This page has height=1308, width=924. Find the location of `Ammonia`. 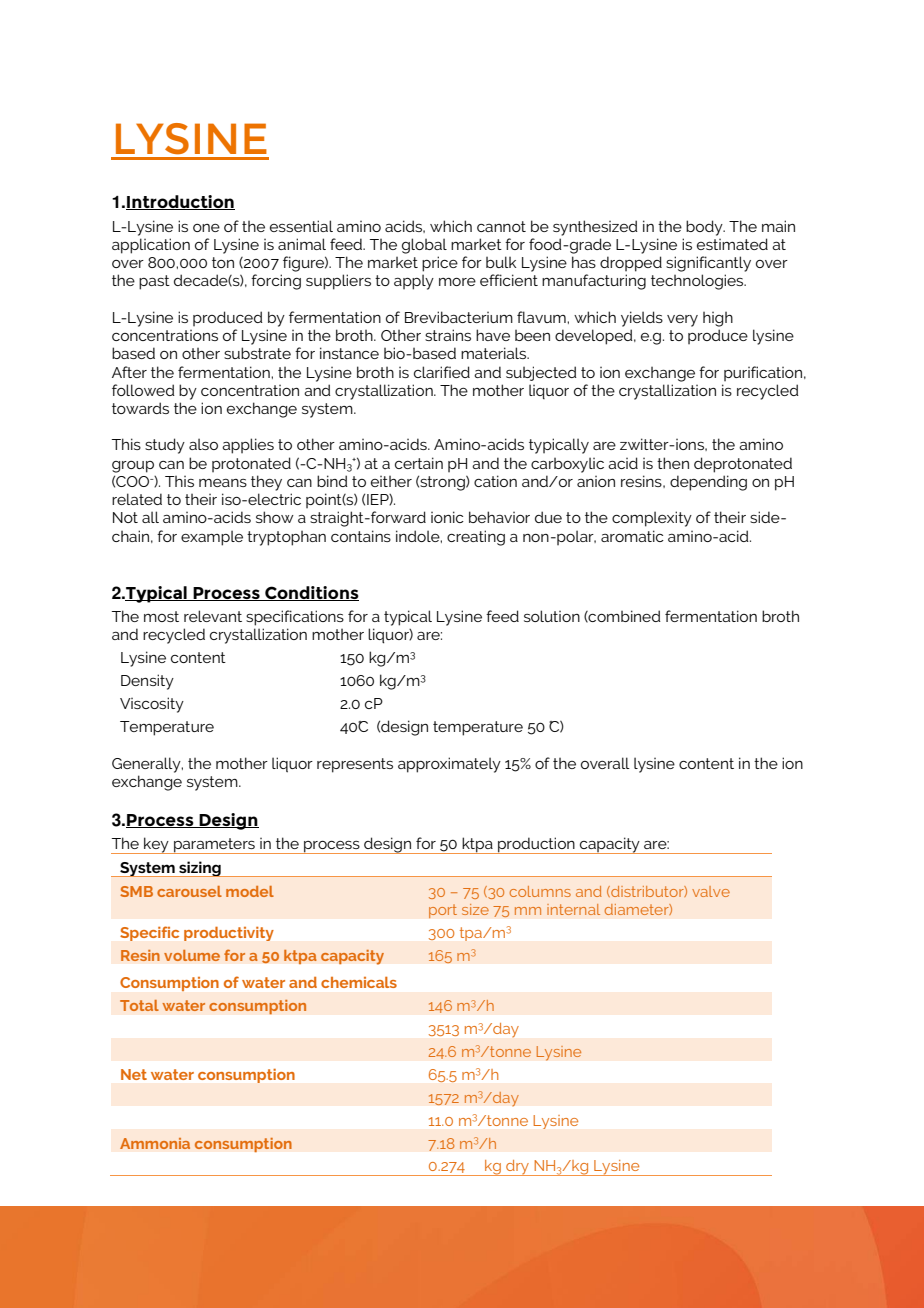

Ammonia is located at coordinates (155, 1143).
